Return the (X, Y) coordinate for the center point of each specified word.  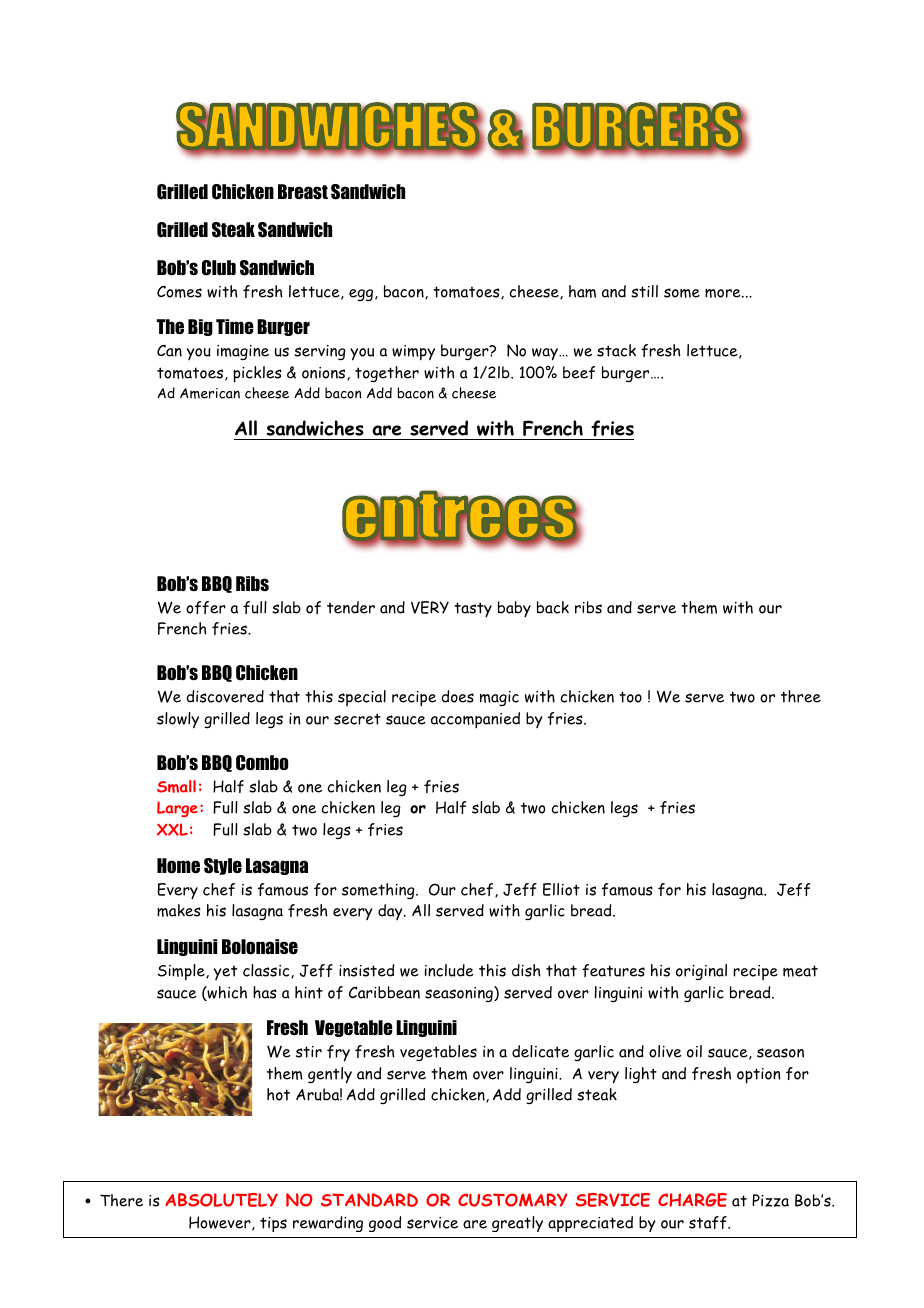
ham (582, 291)
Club (219, 268)
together (387, 374)
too (630, 697)
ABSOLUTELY (221, 1200)
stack (616, 350)
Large (177, 809)
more (724, 293)
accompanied (475, 720)
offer (206, 607)
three (801, 696)
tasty (473, 610)
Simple (182, 972)
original (701, 972)
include (449, 970)
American (210, 393)
